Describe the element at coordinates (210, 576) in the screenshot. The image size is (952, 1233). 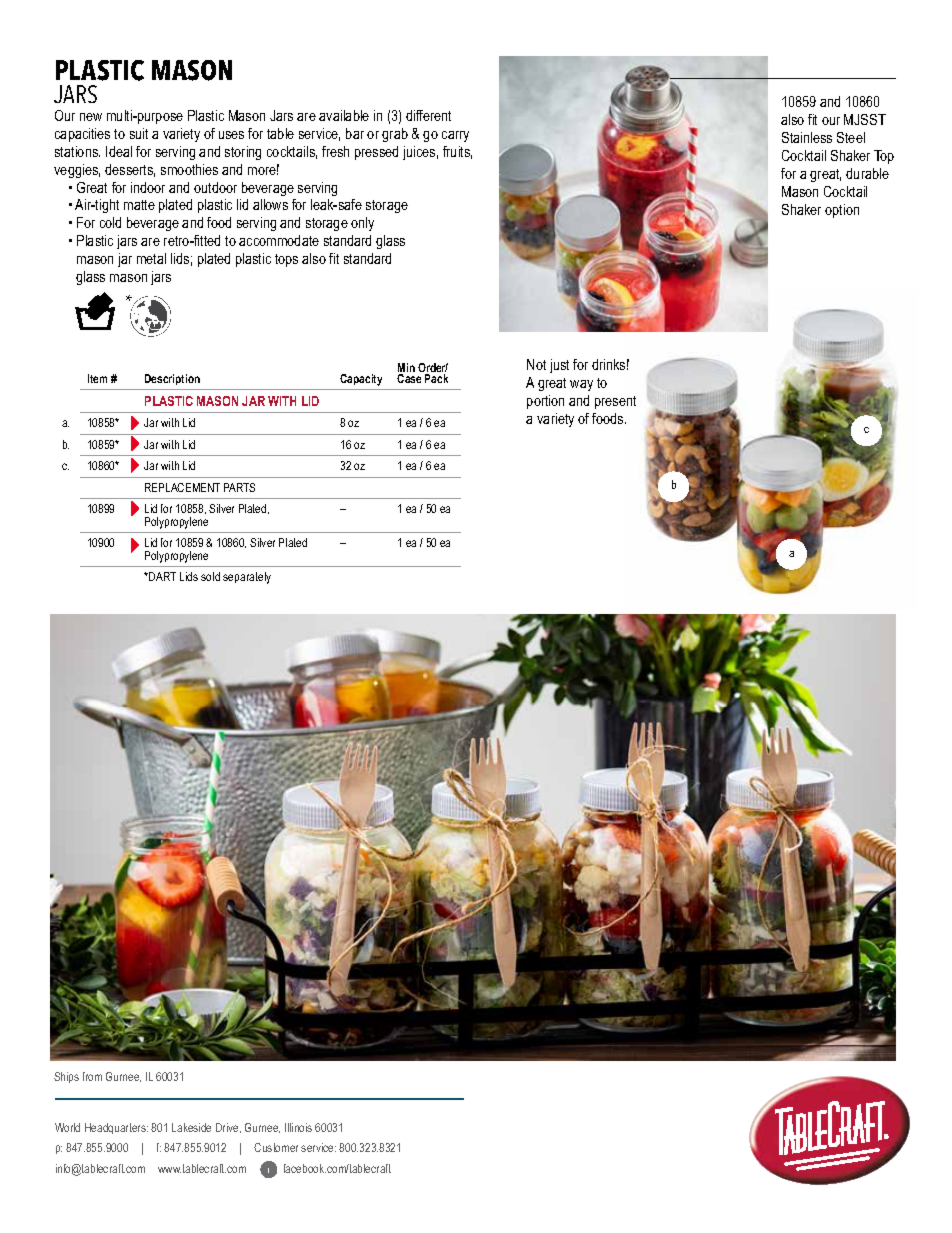
I see `sold` at that location.
